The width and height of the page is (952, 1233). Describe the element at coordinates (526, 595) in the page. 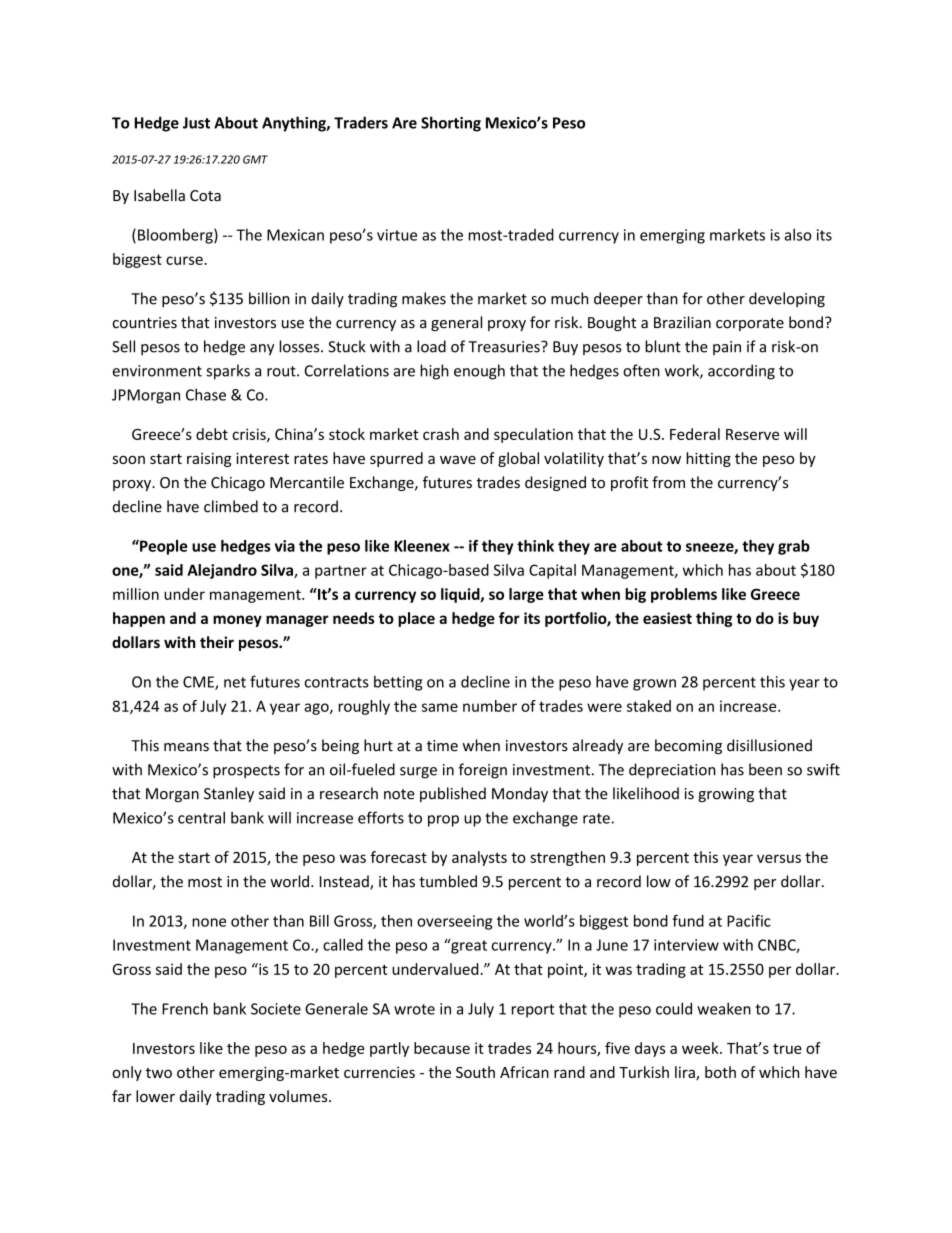

I see `large` at that location.
